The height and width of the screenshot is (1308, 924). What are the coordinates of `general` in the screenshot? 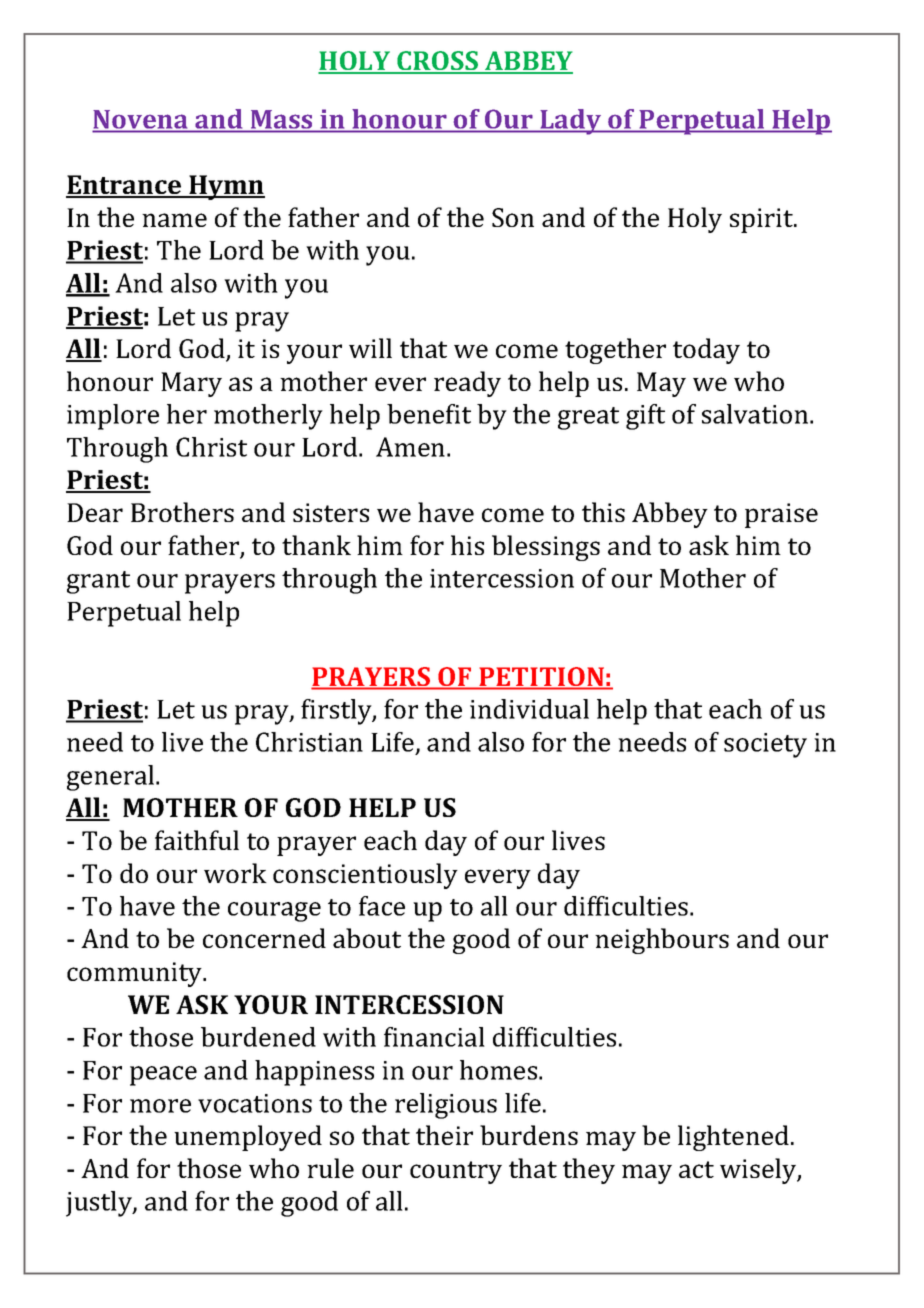 It's located at (112, 778).
